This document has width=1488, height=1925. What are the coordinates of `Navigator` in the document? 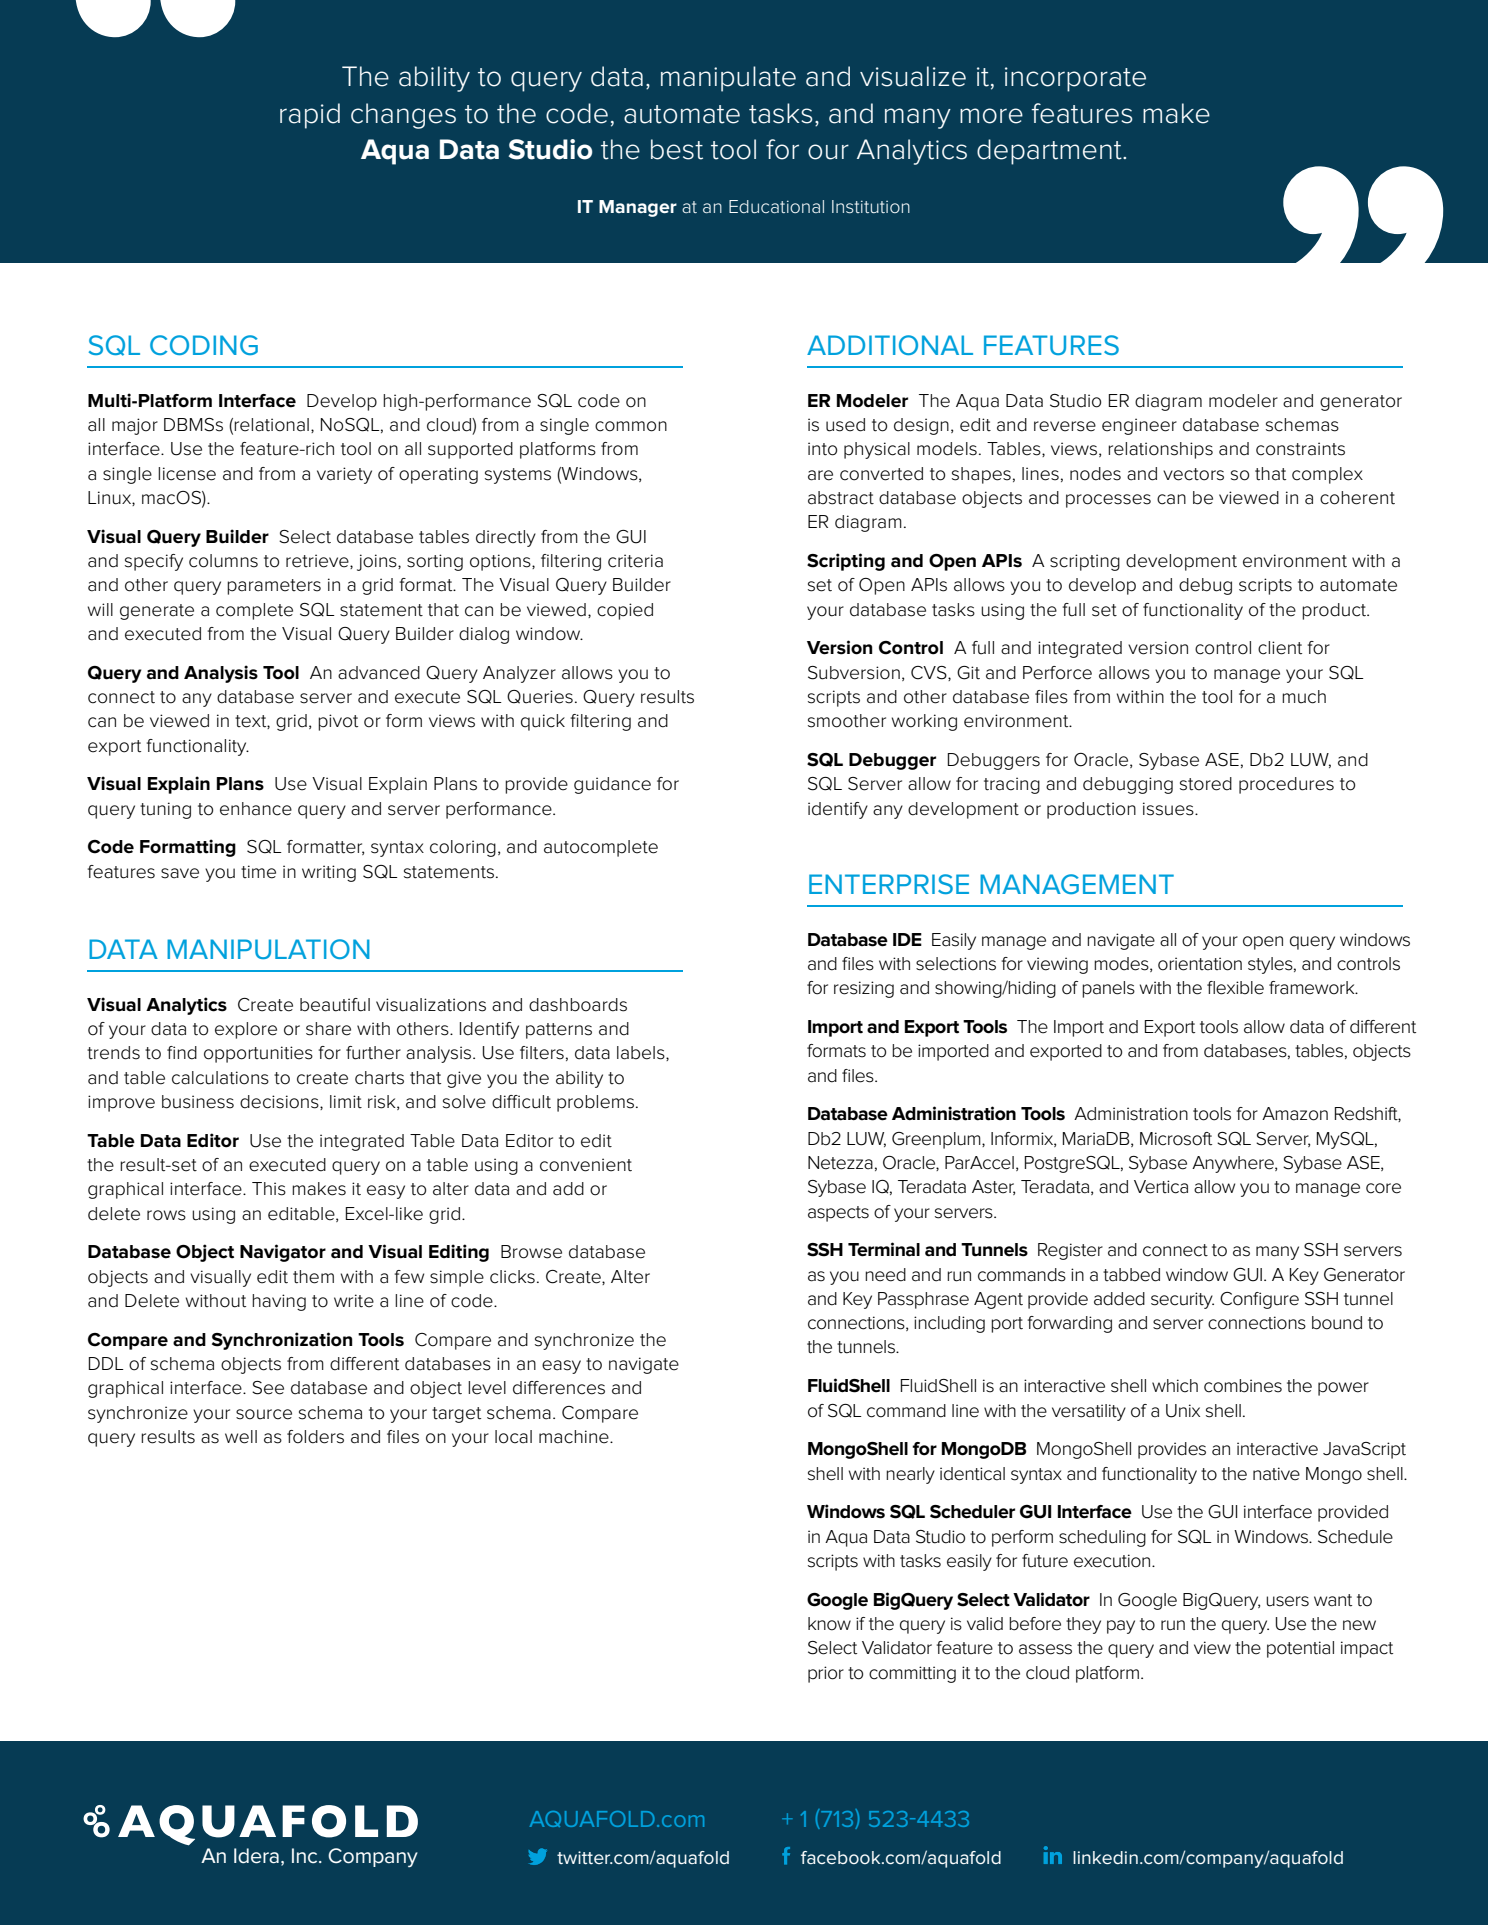 It's located at (283, 1253).
